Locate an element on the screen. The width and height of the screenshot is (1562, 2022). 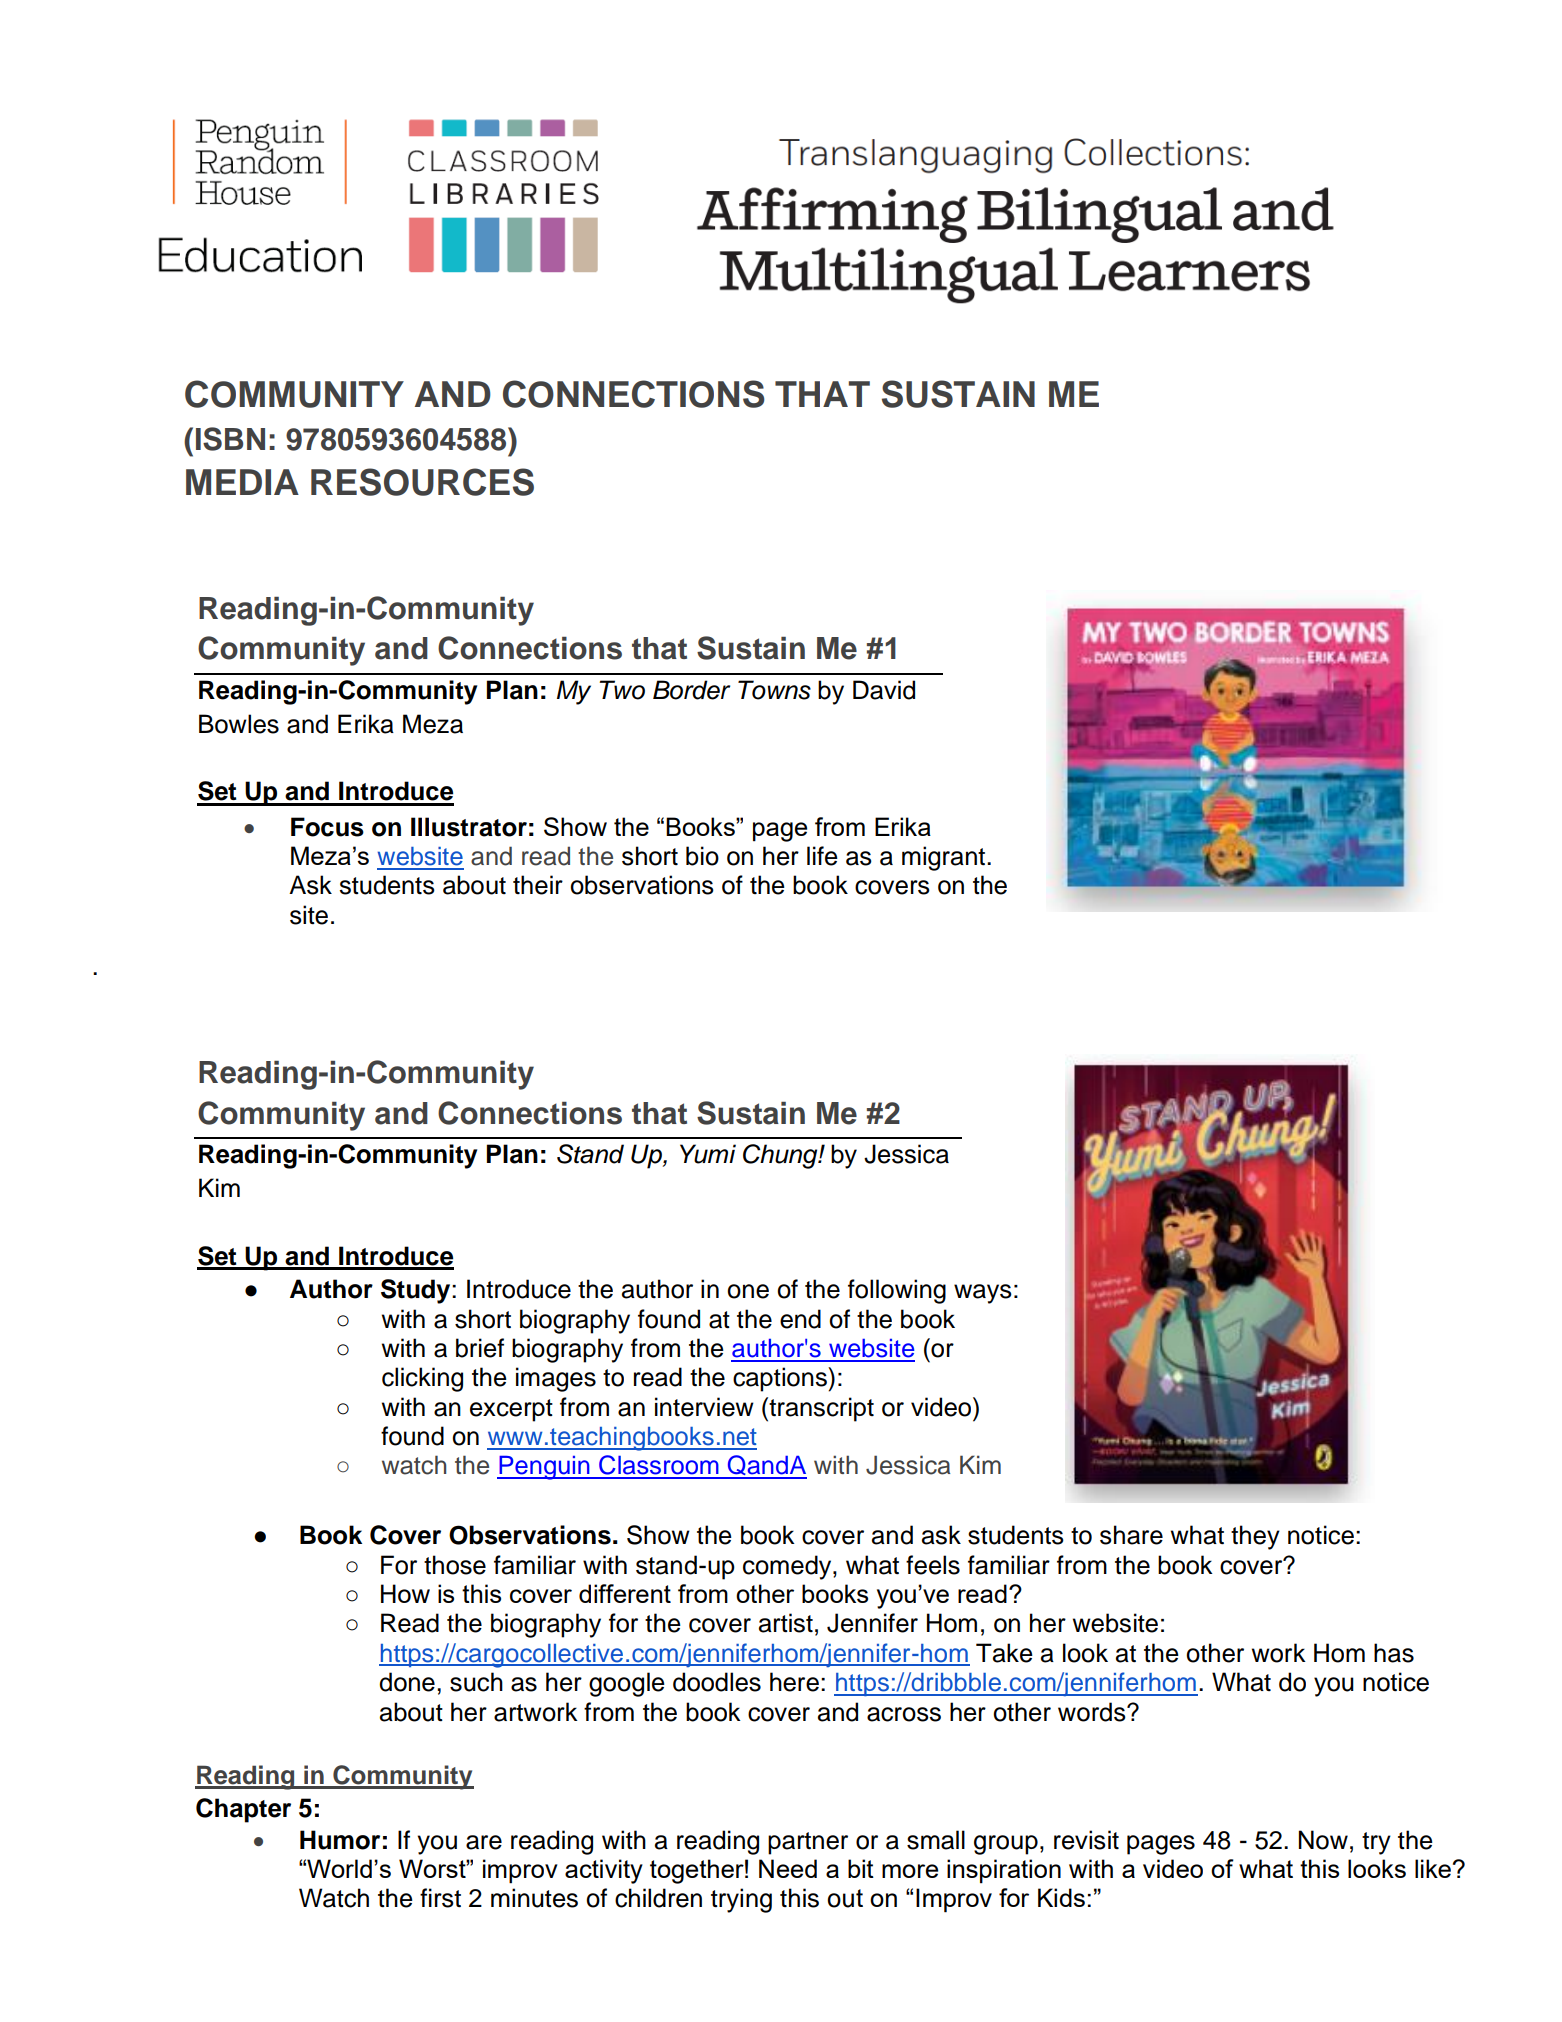
Now is located at coordinates (1323, 1840).
